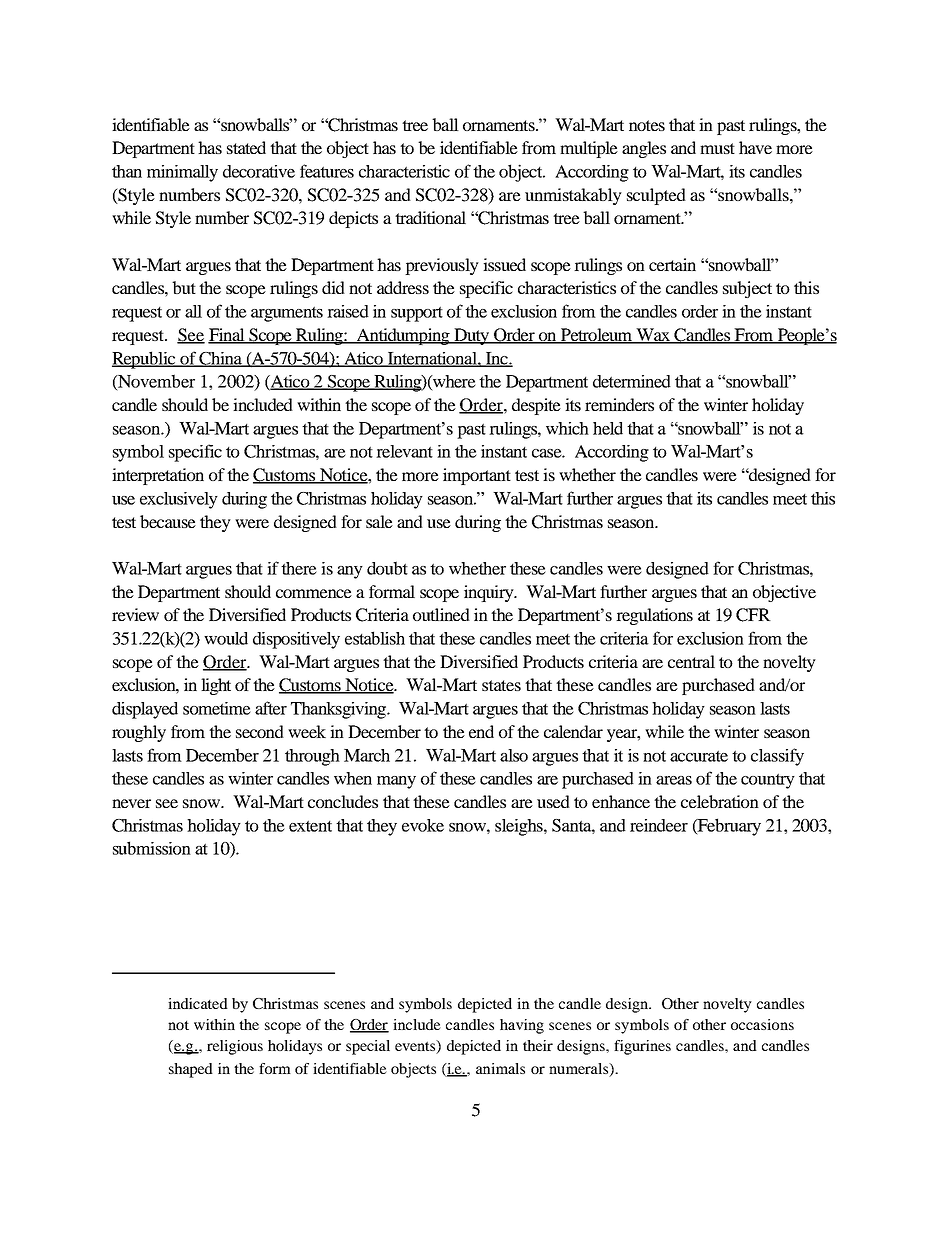 The width and height of the page is (952, 1233). Describe the element at coordinates (608, 428) in the page. I see `held` at that location.
